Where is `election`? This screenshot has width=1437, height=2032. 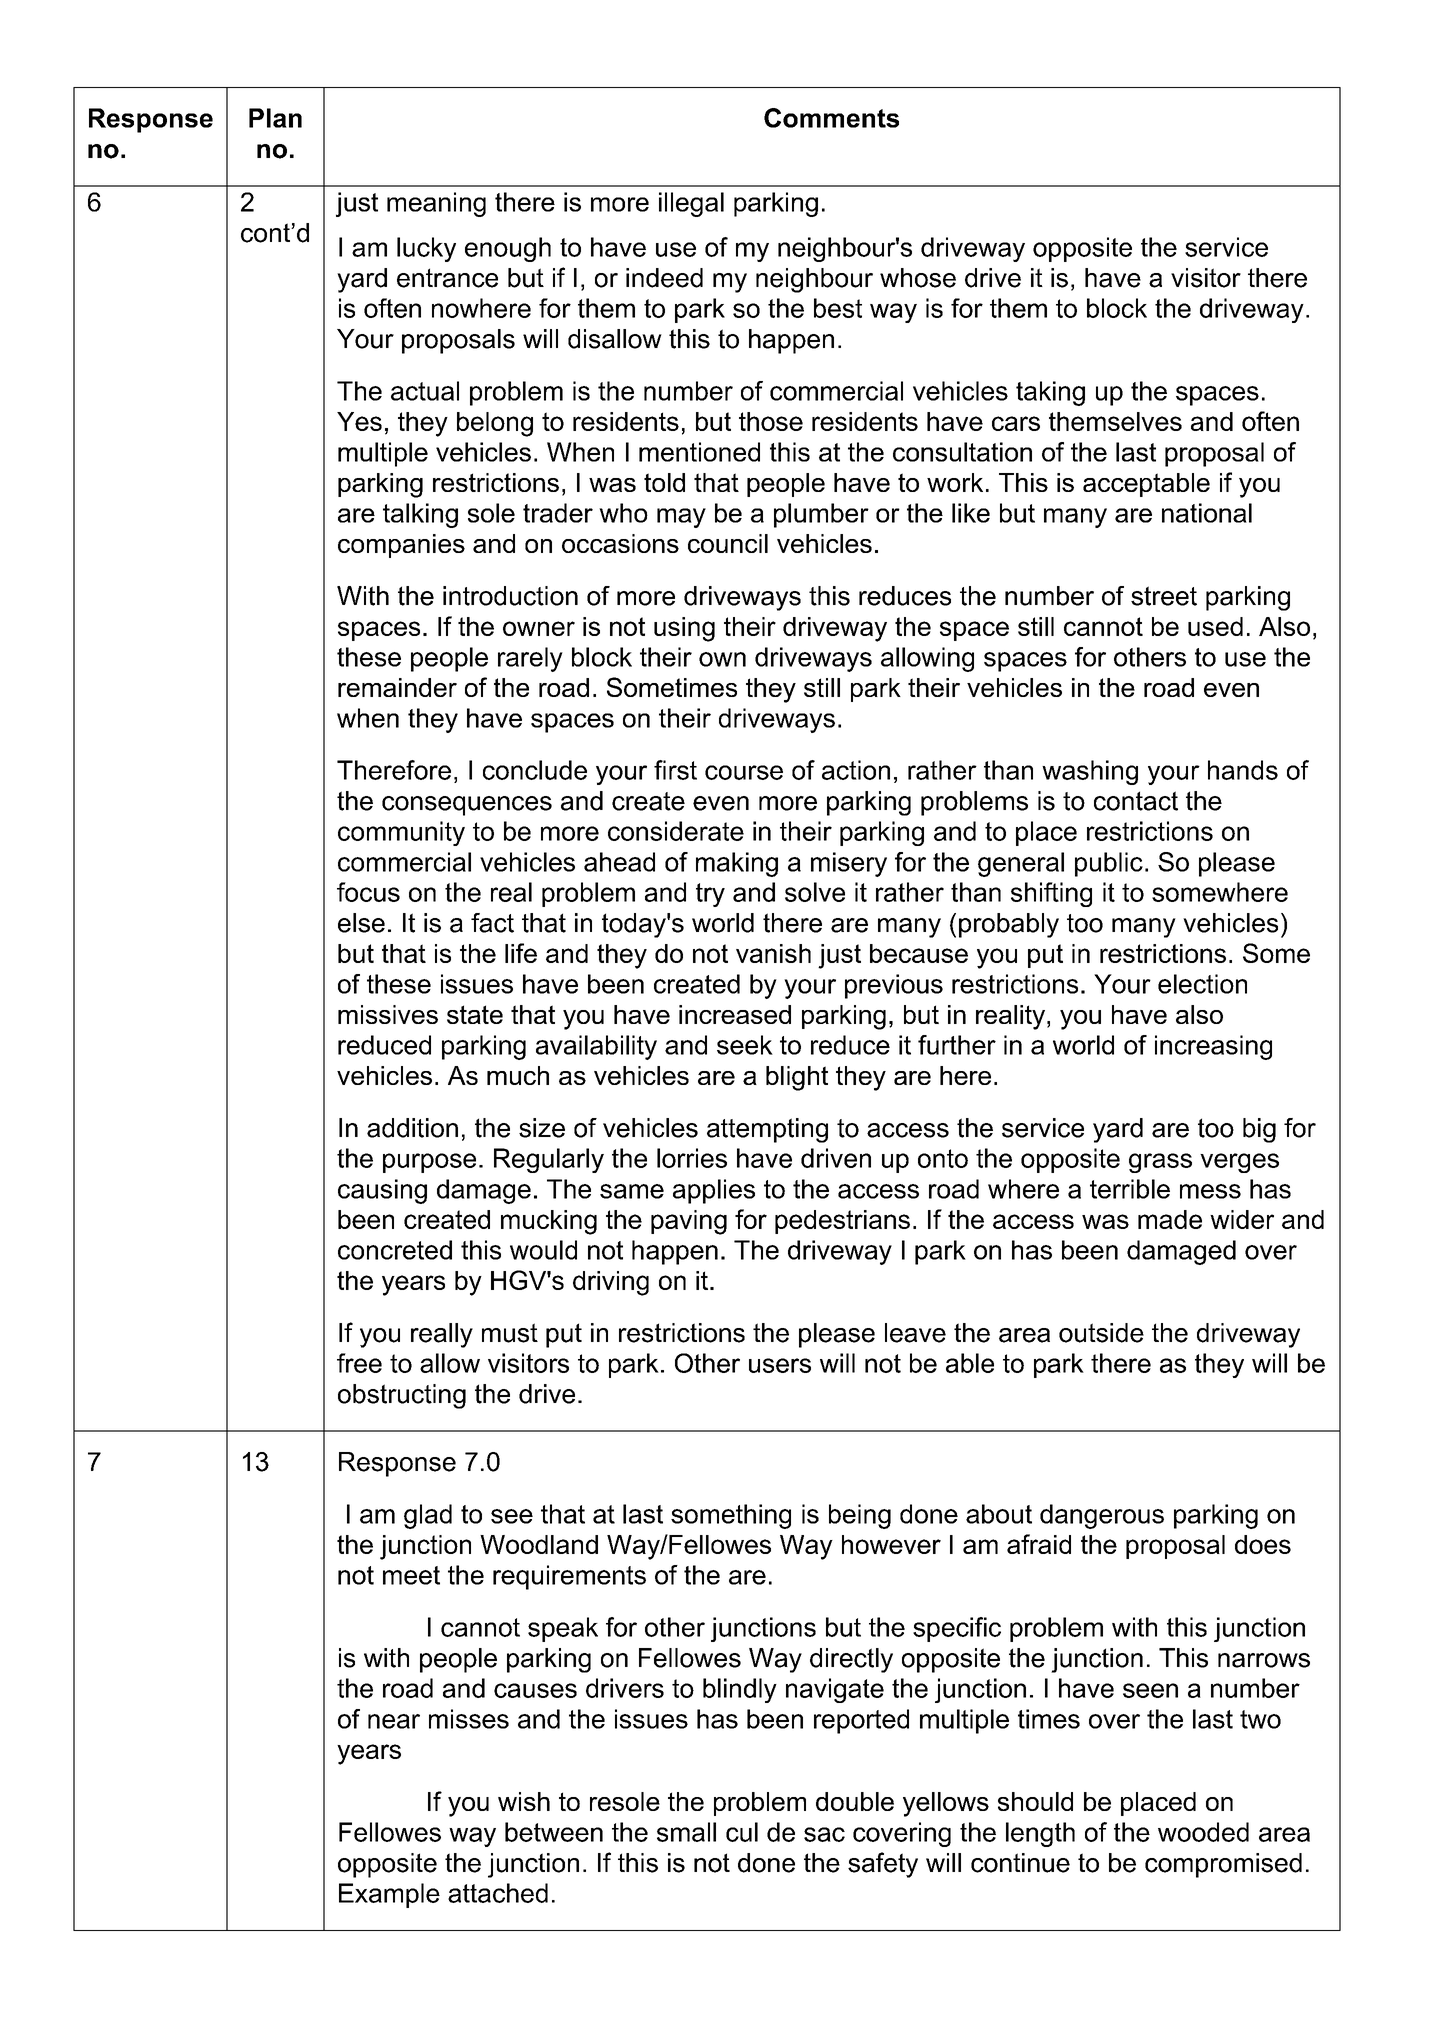
election is located at coordinates (1202, 984).
